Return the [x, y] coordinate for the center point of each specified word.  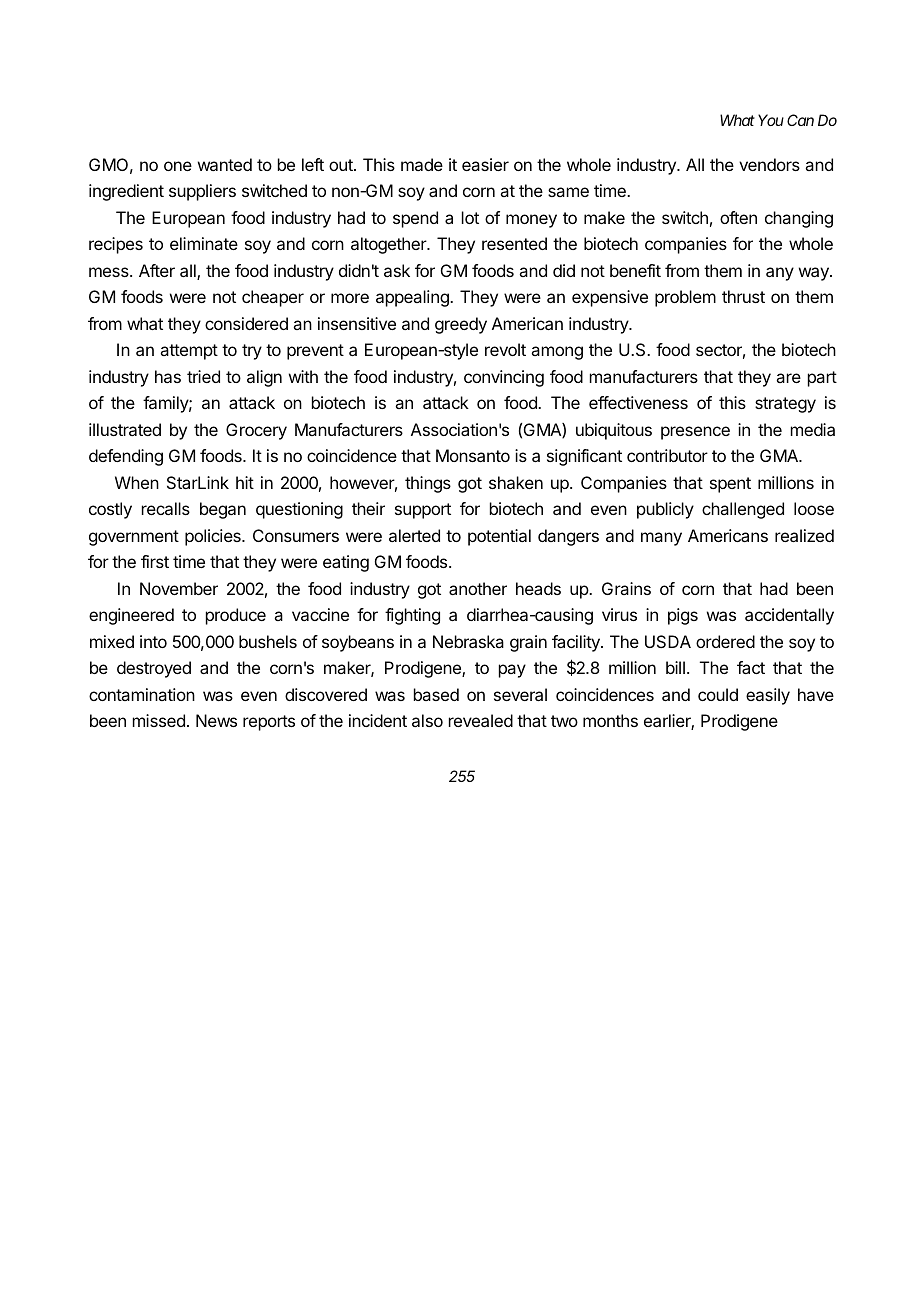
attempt [189, 352]
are [788, 378]
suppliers [202, 192]
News [216, 720]
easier [485, 164]
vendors [769, 164]
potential [499, 537]
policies [214, 537]
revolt [505, 349]
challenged [743, 510]
